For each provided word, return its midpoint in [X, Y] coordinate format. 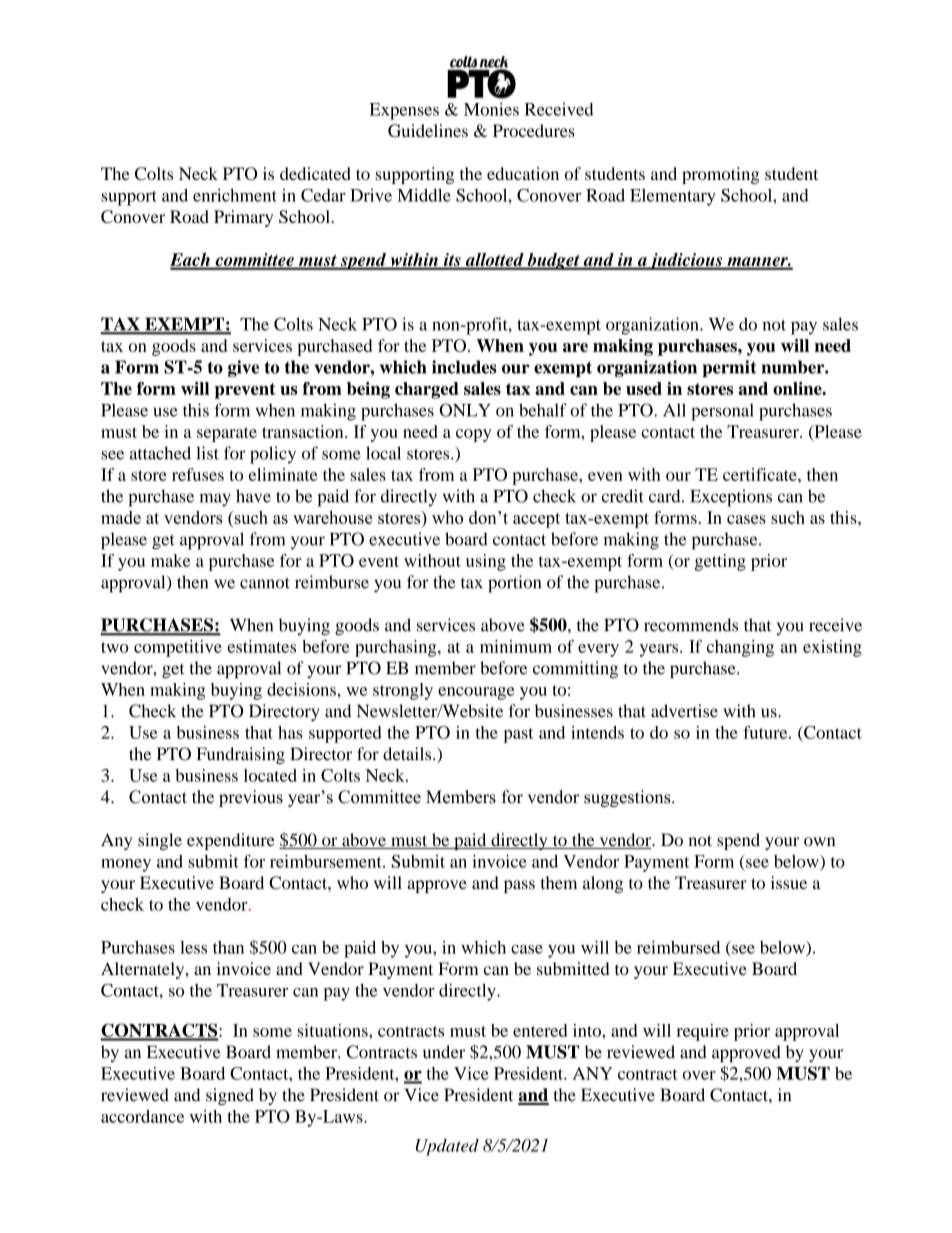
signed [230, 1096]
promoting [720, 175]
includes [464, 367]
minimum [516, 646]
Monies [491, 109]
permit [729, 368]
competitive [178, 648]
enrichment [235, 195]
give [243, 368]
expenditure [231, 841]
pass [519, 886]
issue [789, 882]
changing [740, 648]
